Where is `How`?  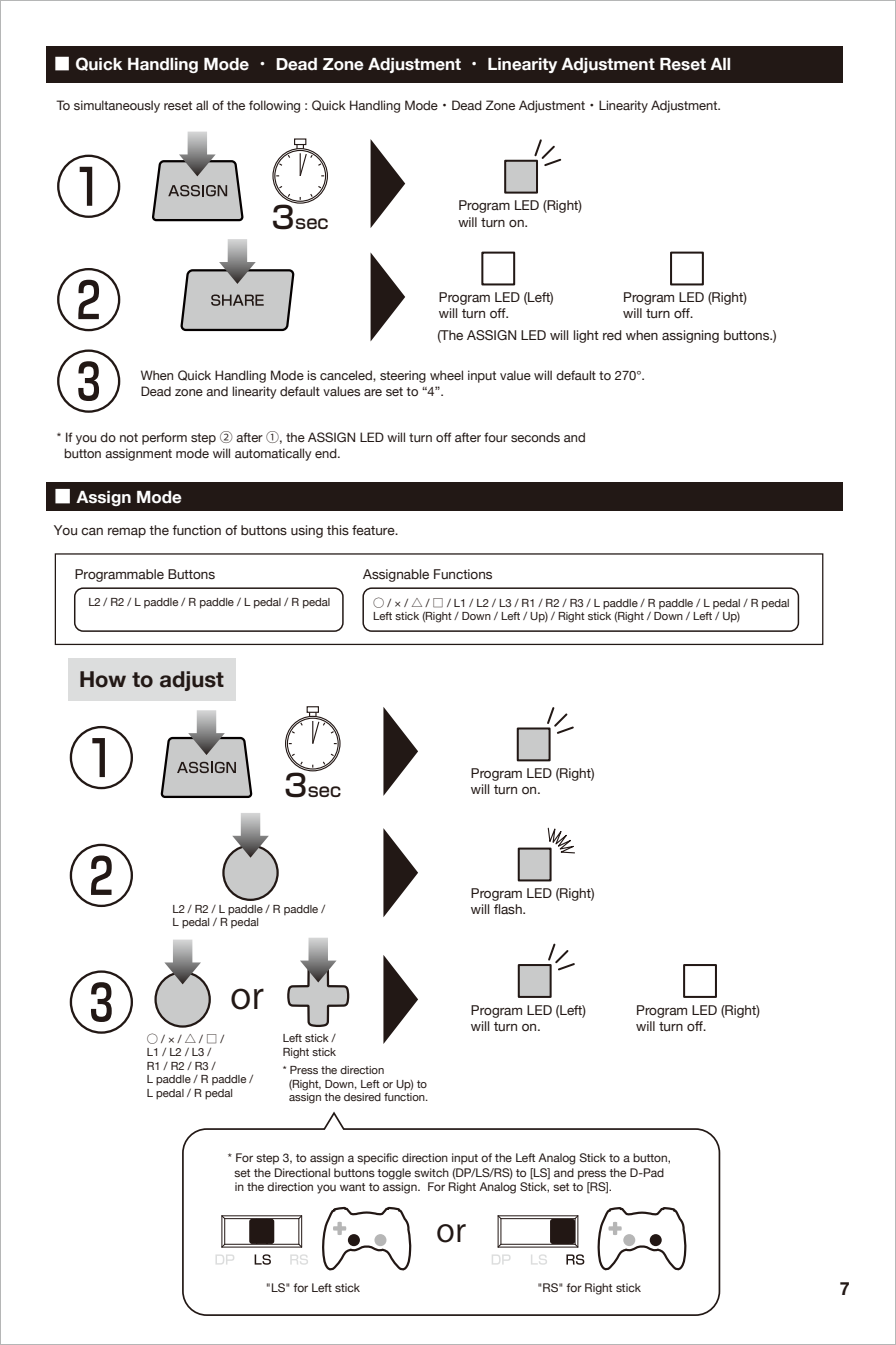
How is located at coordinates (103, 679).
